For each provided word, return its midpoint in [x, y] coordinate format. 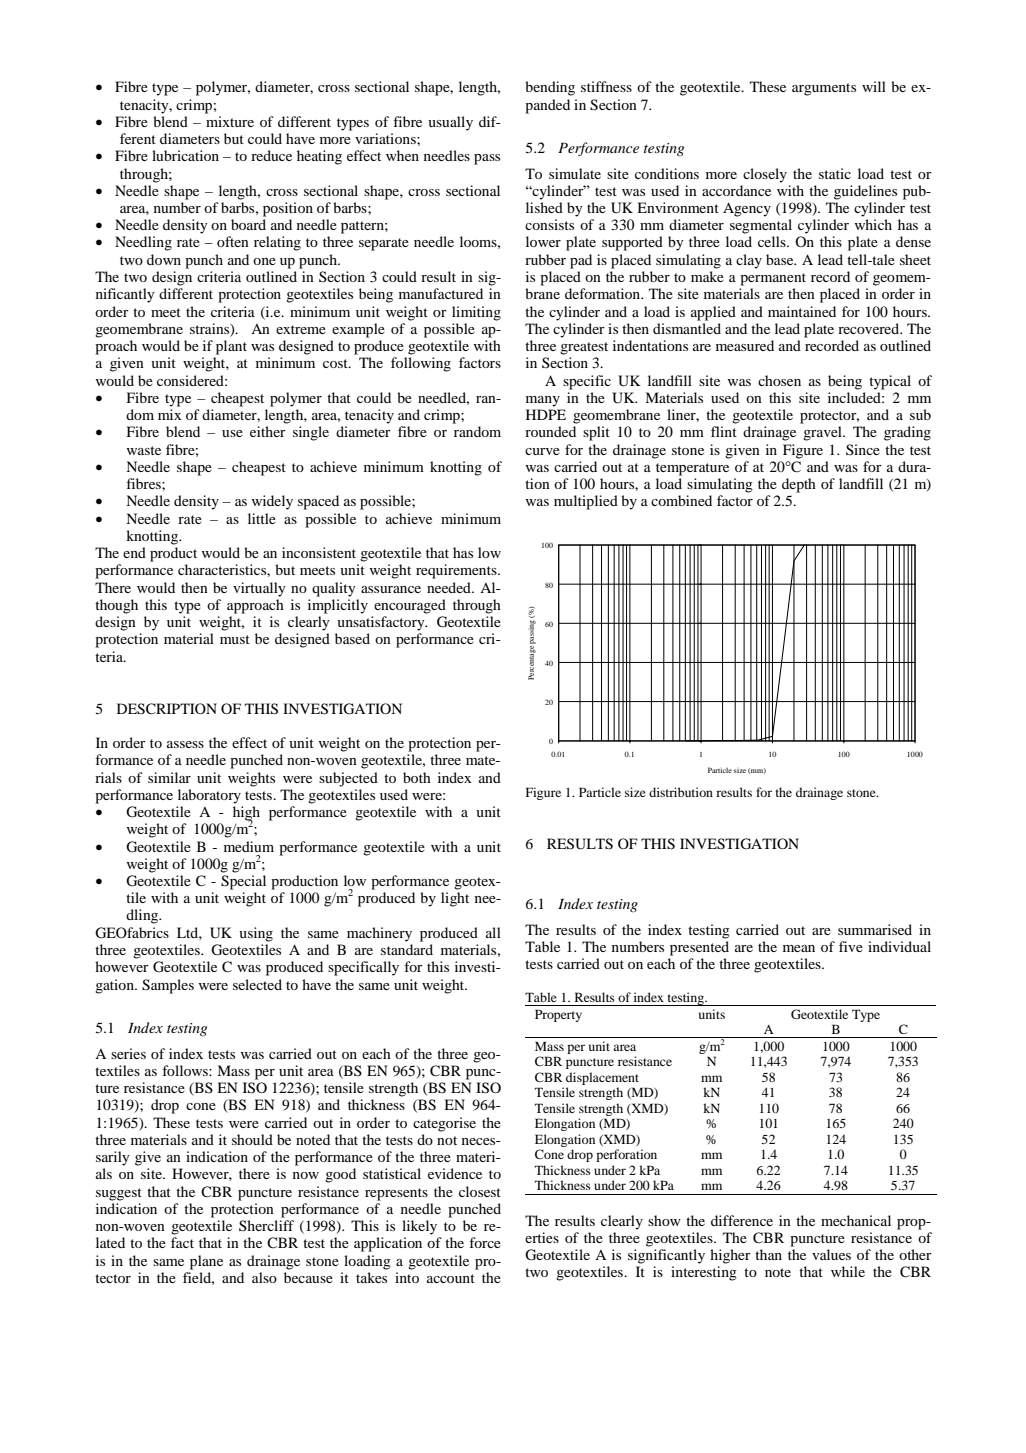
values [831, 1254]
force [485, 1242]
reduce [271, 155]
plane [206, 1262]
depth [799, 485]
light [455, 899]
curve [542, 451]
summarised [875, 929]
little [262, 518]
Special [243, 882]
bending [550, 88]
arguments [824, 89]
